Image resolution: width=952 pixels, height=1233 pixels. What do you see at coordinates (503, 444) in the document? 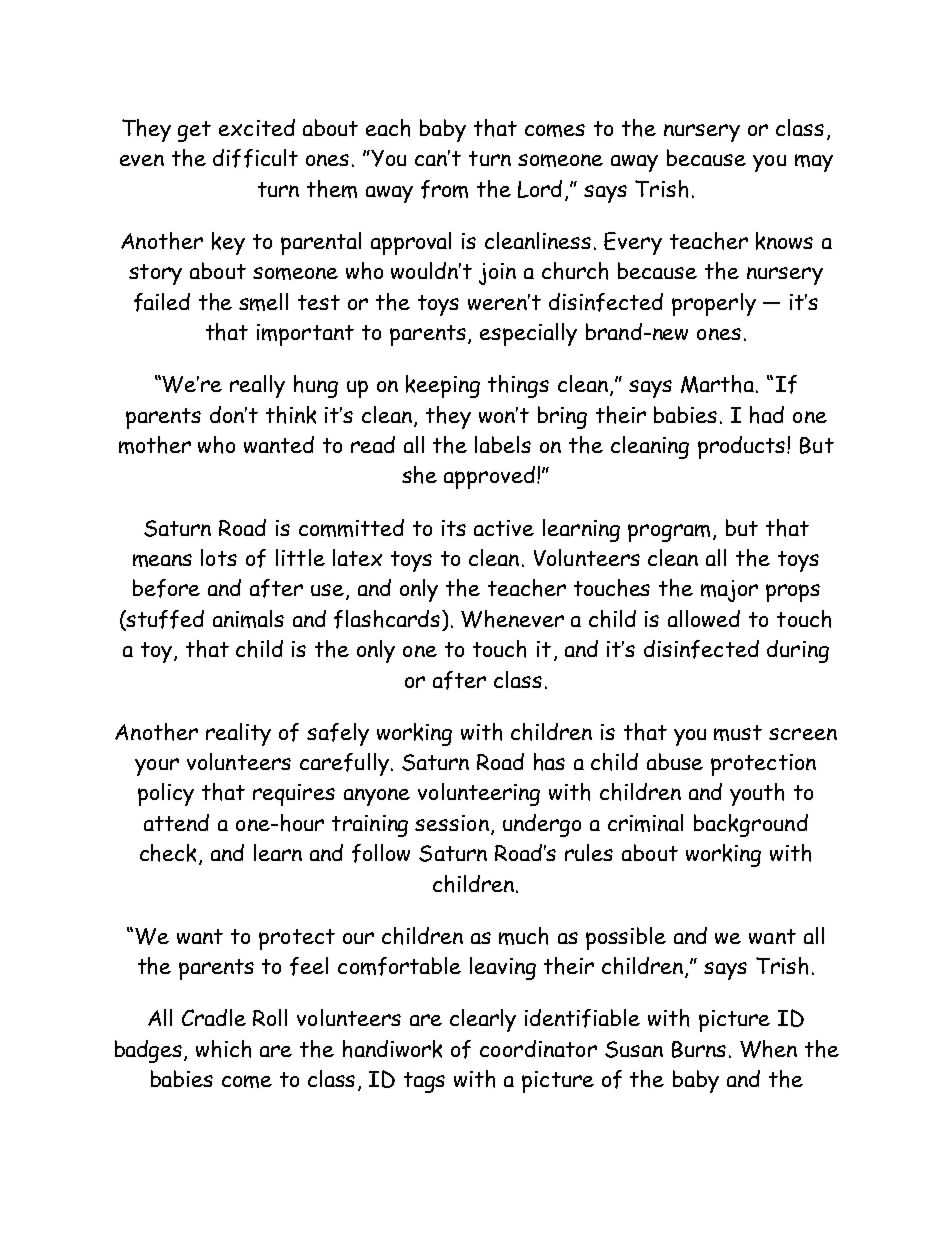
I see `labels` at bounding box center [503, 444].
